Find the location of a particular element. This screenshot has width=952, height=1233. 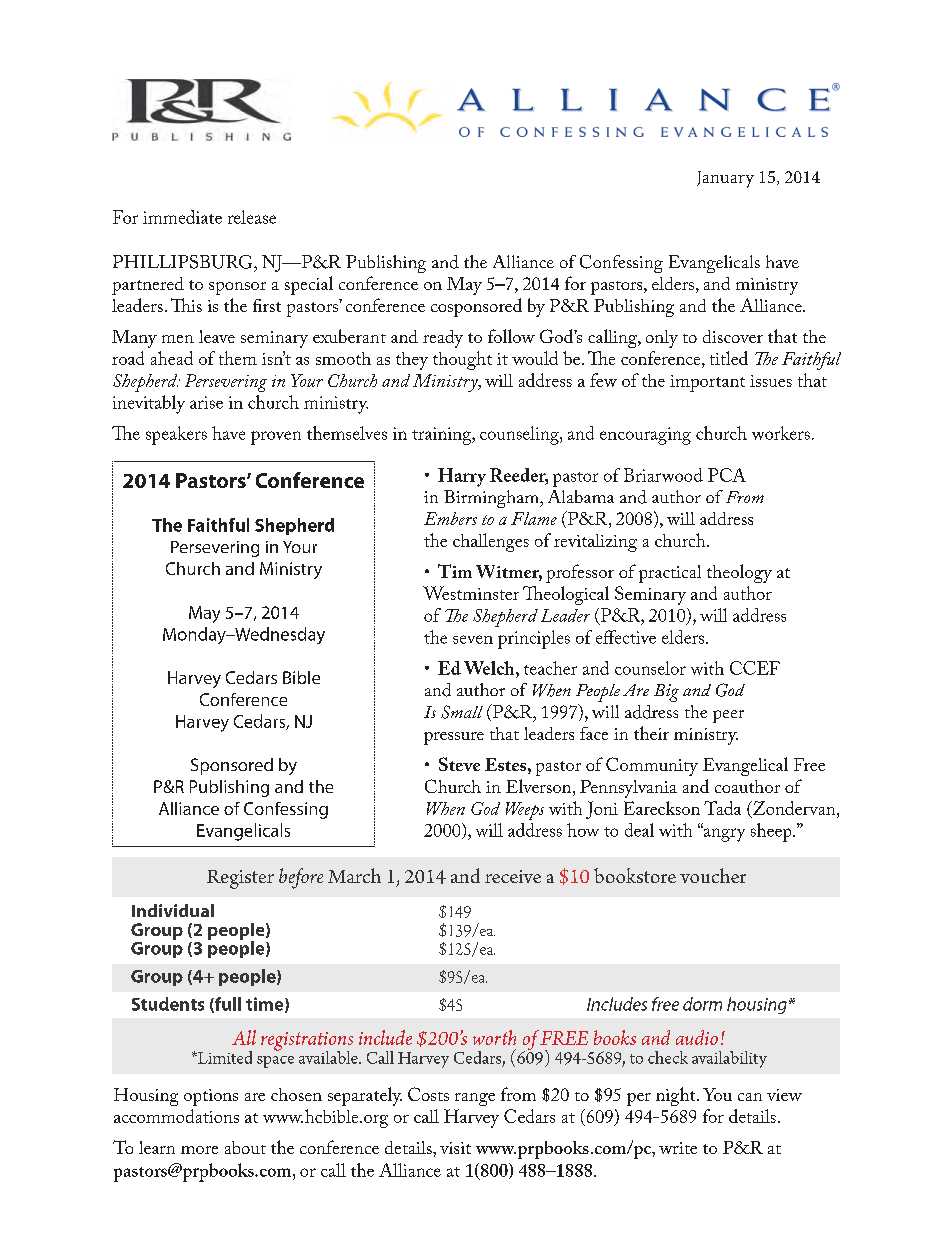

Welch is located at coordinates (490, 668).
